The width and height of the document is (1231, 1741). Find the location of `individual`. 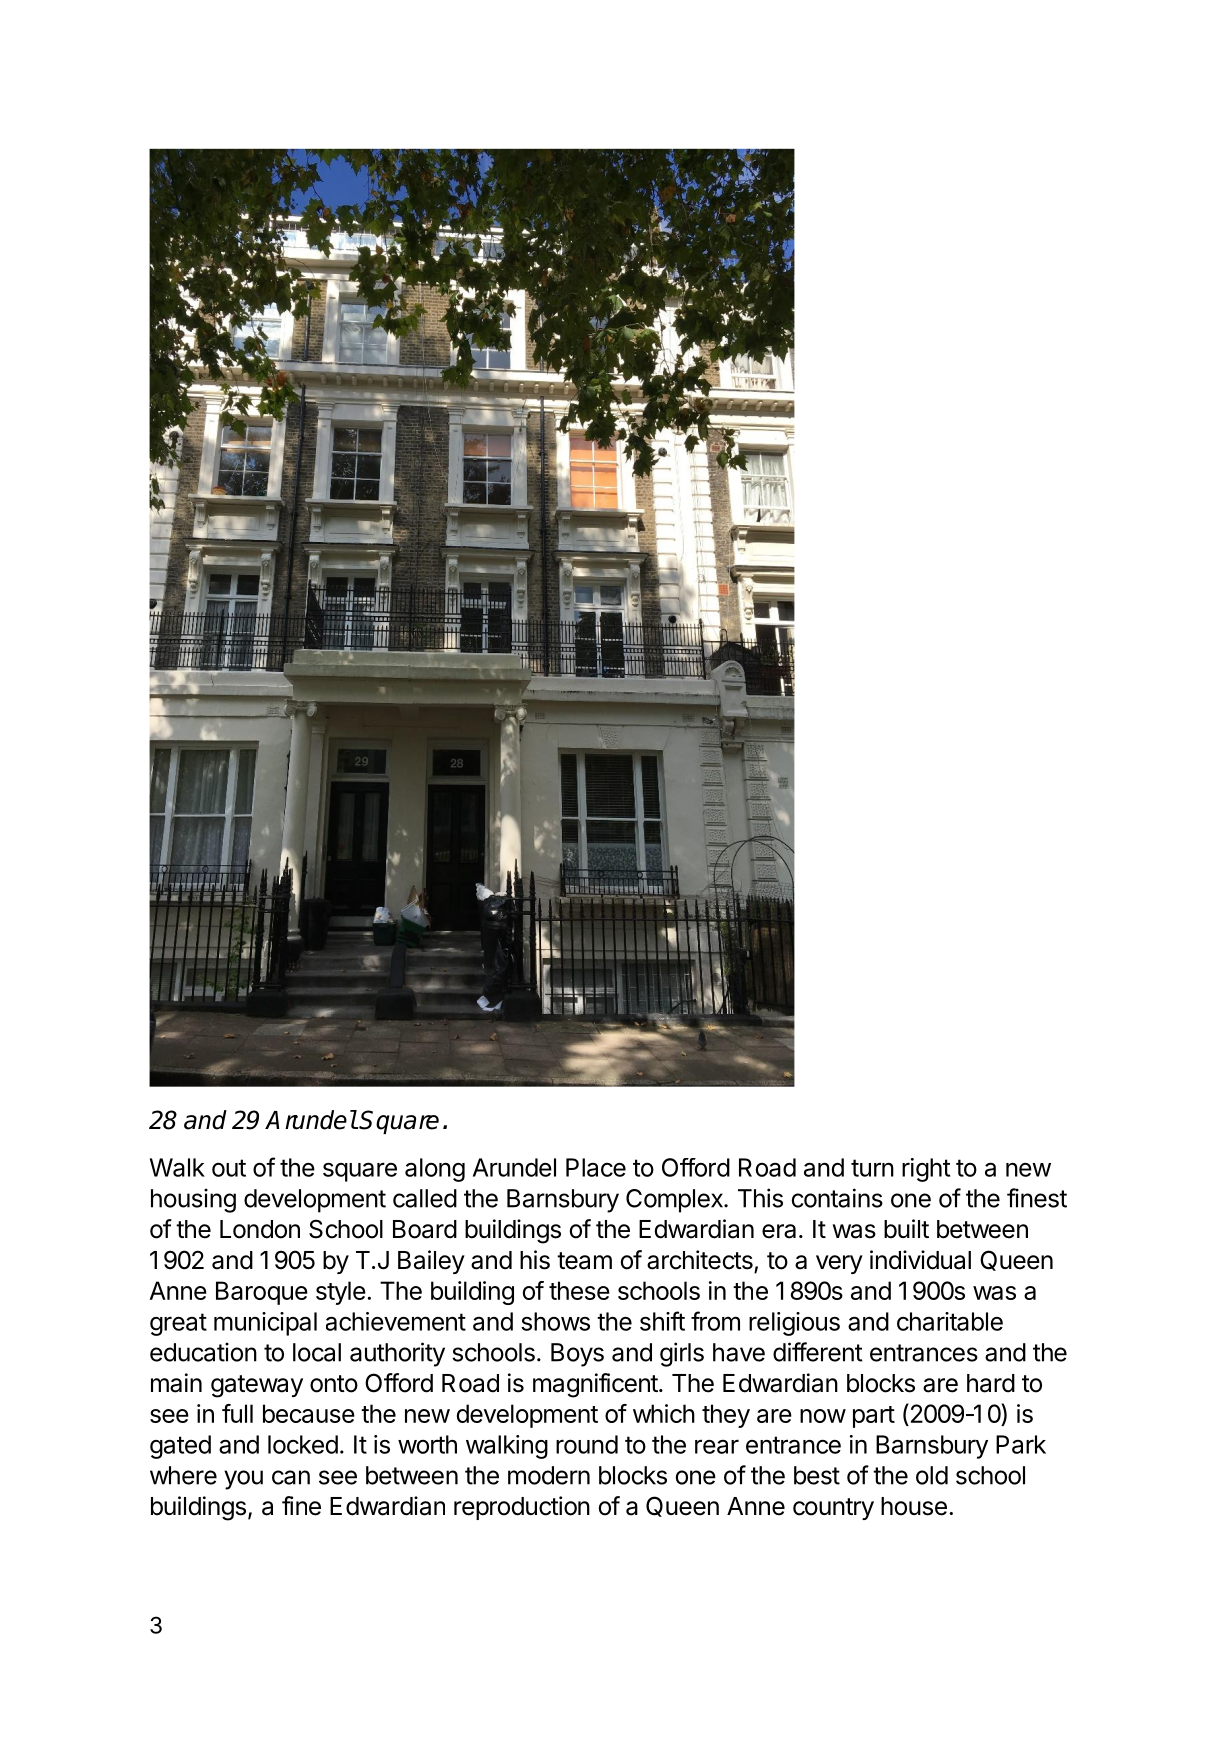

individual is located at coordinates (920, 1260).
